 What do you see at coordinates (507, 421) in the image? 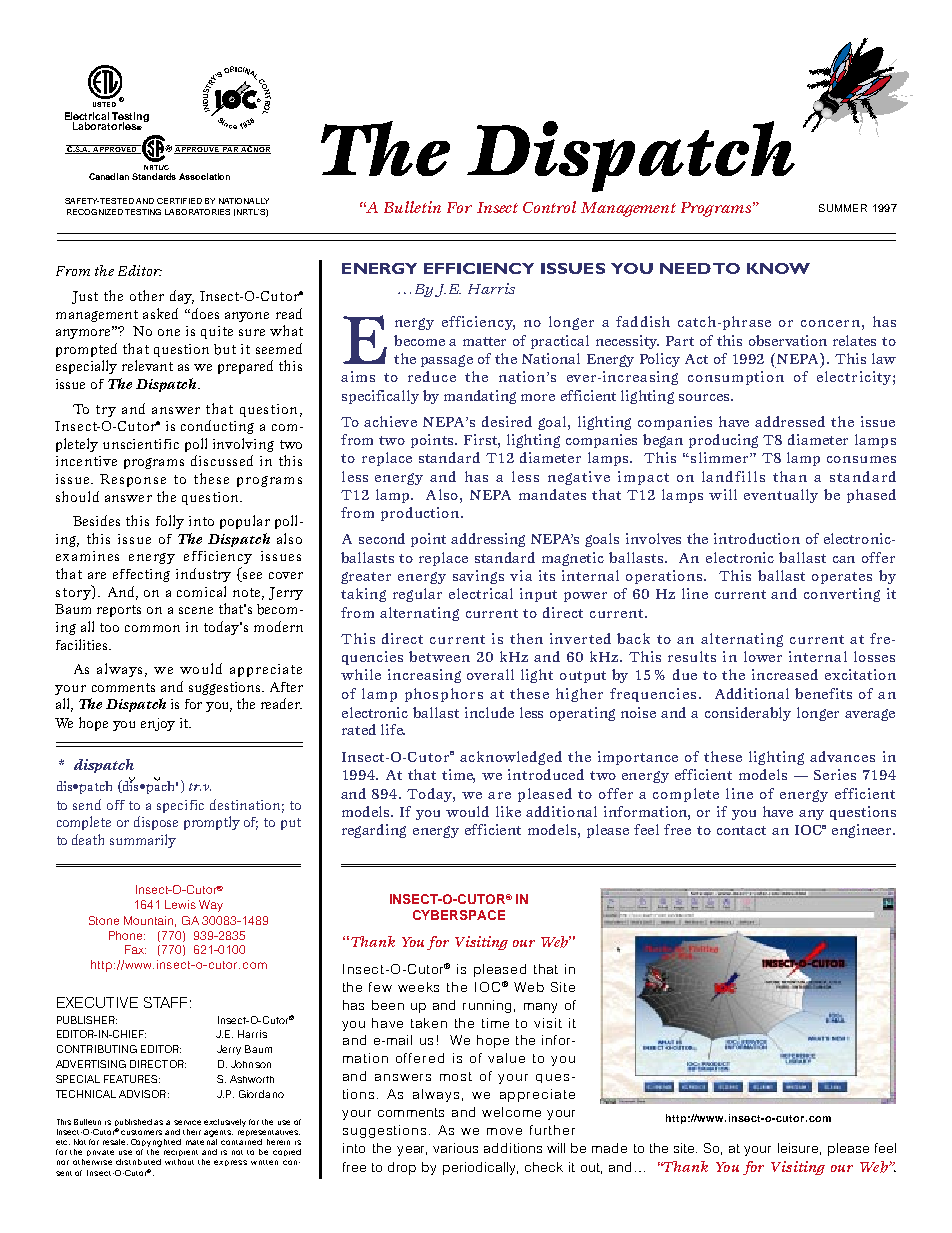
I see `desired` at bounding box center [507, 421].
